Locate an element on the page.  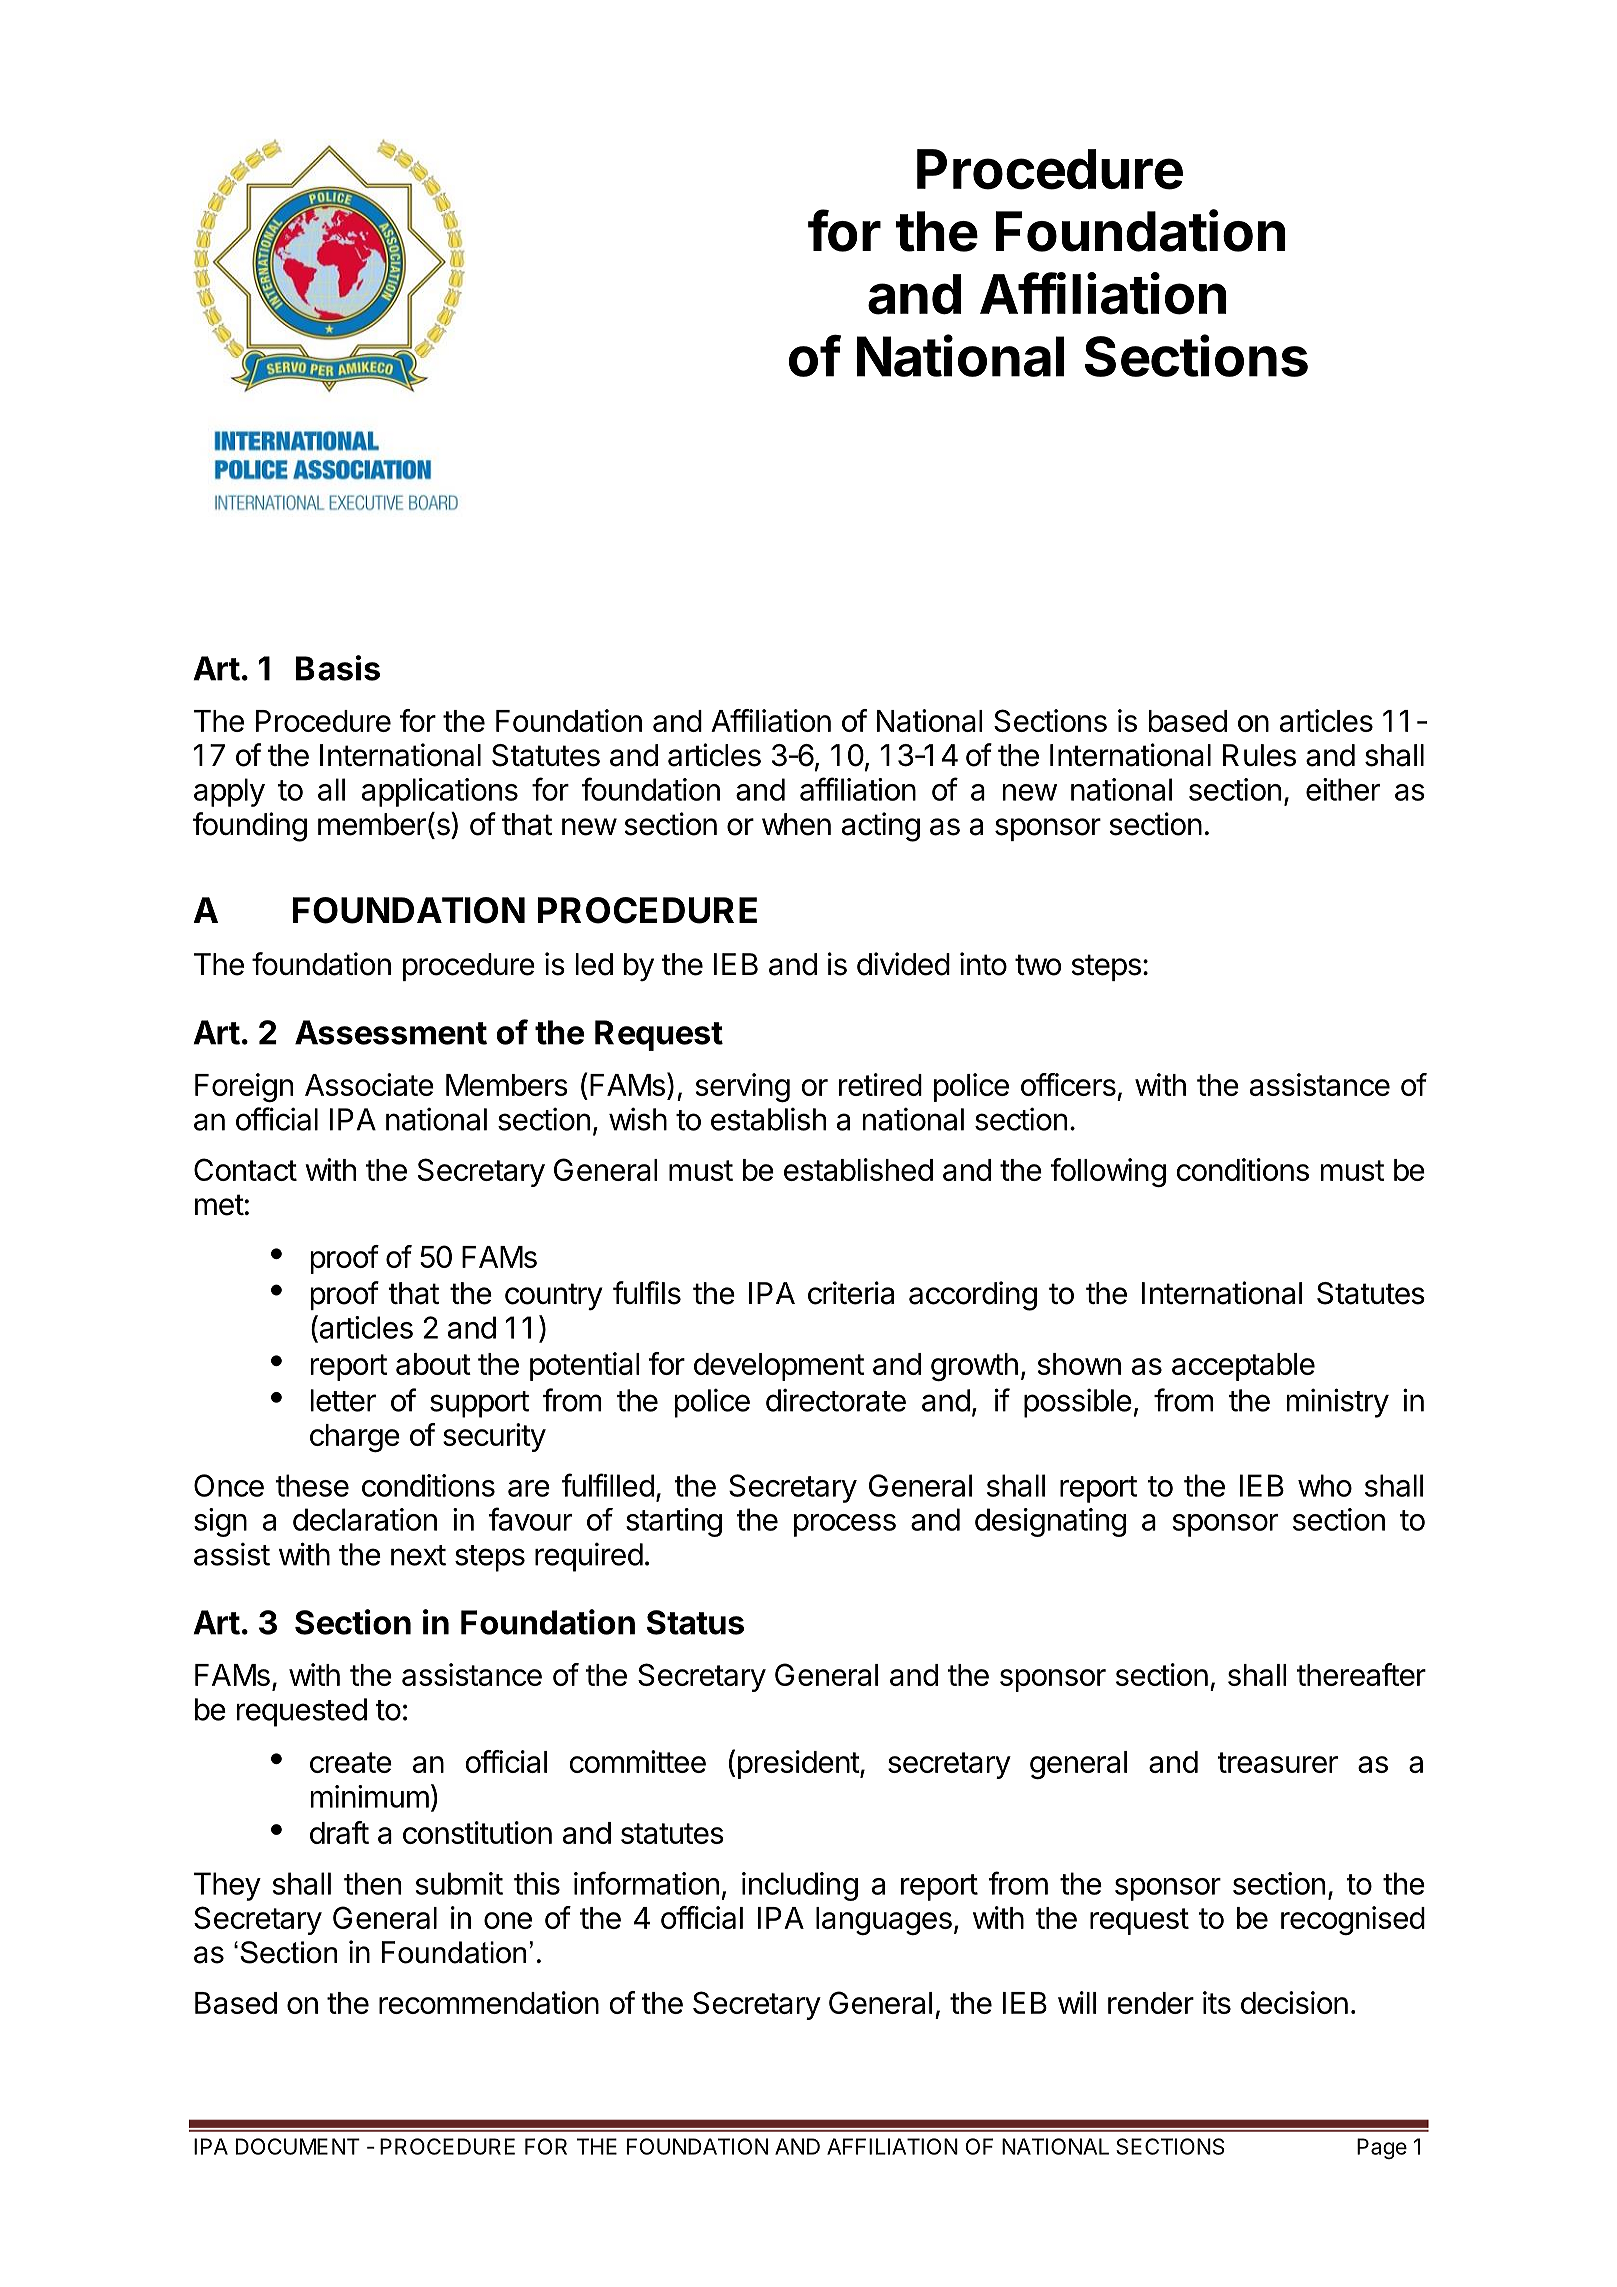
when is located at coordinates (796, 824).
